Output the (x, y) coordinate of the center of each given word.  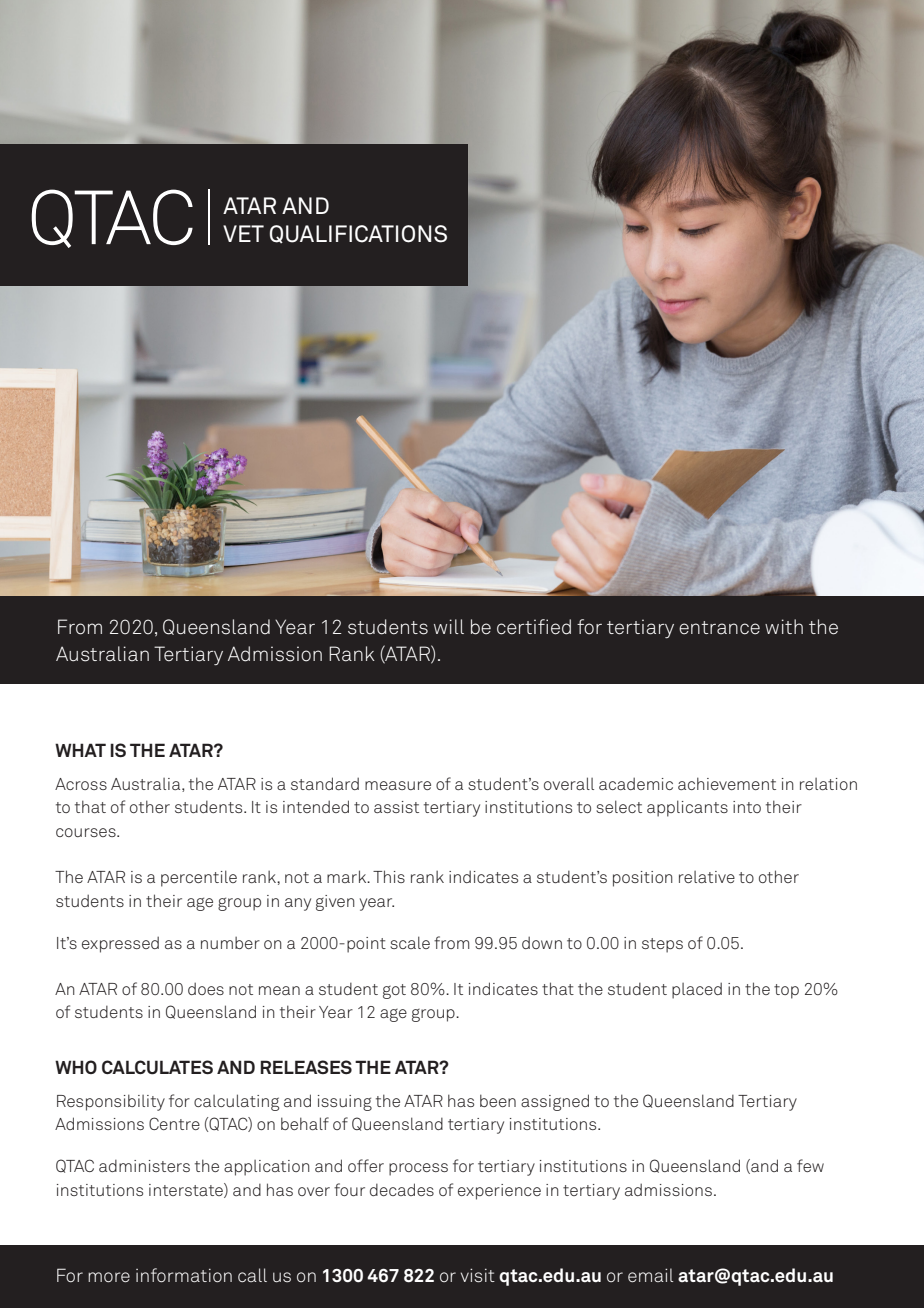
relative (707, 877)
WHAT (80, 750)
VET (243, 233)
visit (478, 1276)
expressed (120, 944)
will (449, 626)
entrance (719, 628)
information (184, 1275)
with (784, 626)
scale (410, 942)
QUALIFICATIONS (358, 234)
